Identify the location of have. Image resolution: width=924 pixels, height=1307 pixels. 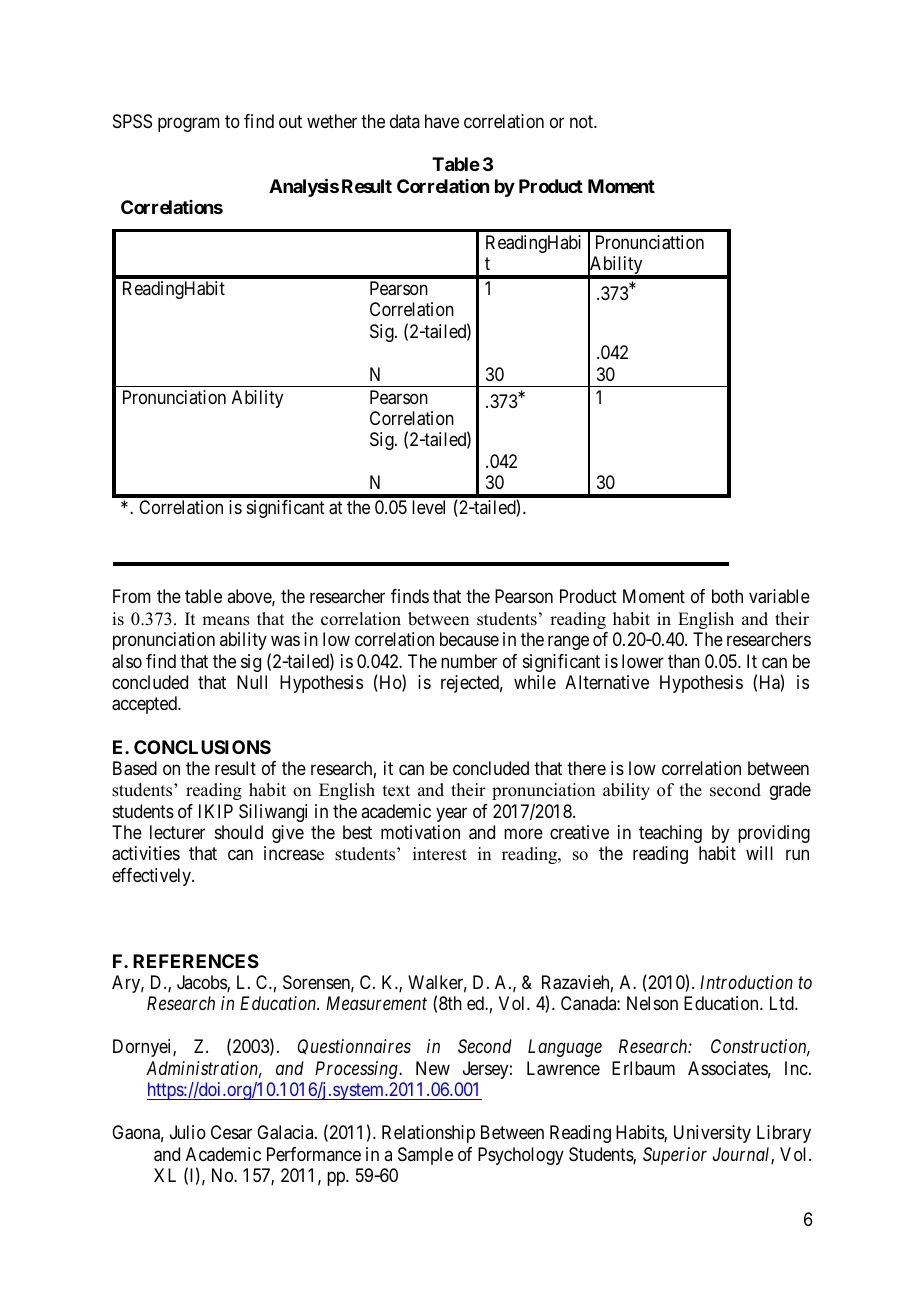
(442, 121).
